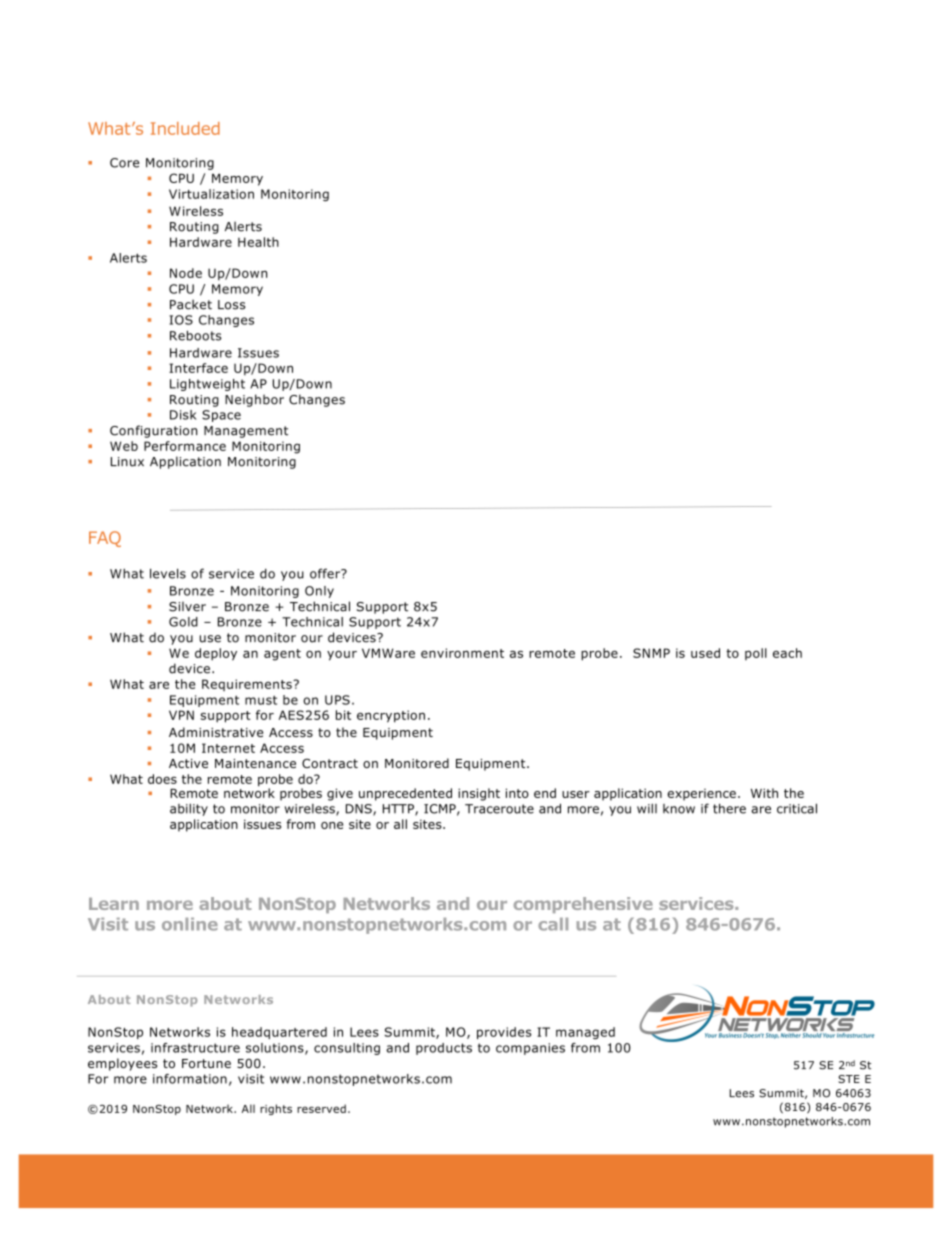  I want to click on insight, so click(479, 794).
